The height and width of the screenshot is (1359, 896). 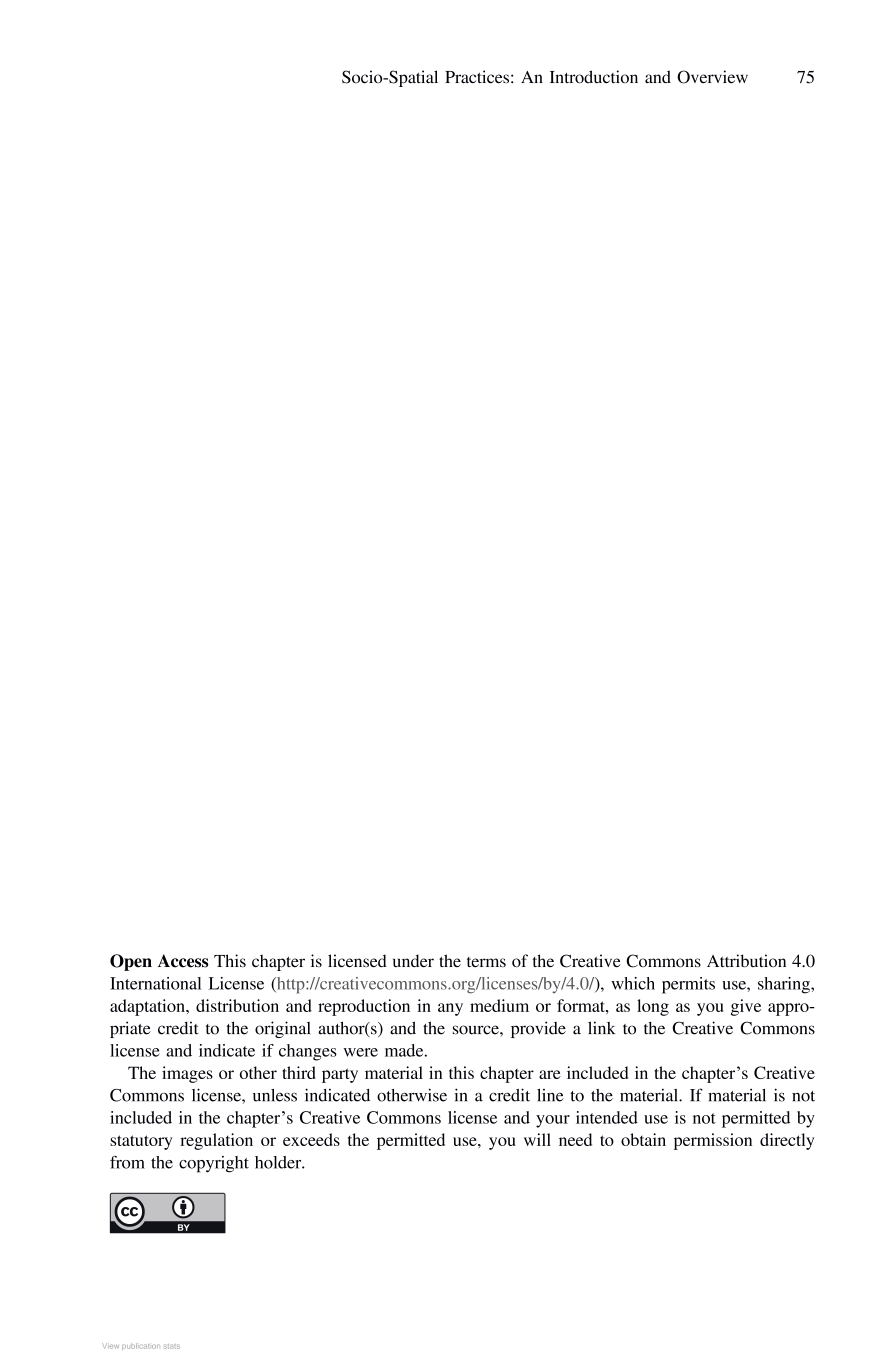 I want to click on Access, so click(x=183, y=961).
